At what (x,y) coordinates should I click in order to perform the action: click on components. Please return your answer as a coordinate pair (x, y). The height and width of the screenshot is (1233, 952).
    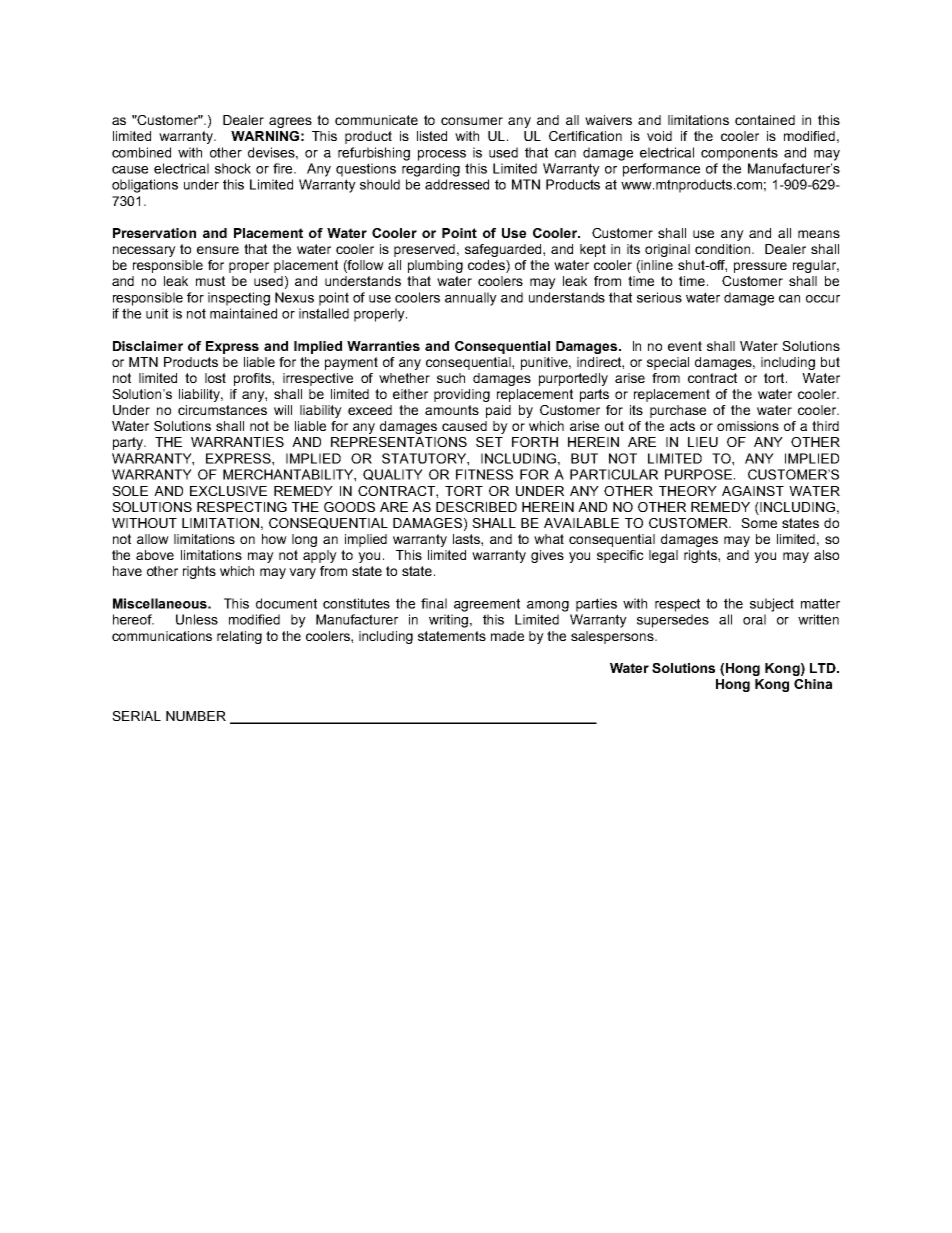
    Looking at the image, I should click on (739, 154).
